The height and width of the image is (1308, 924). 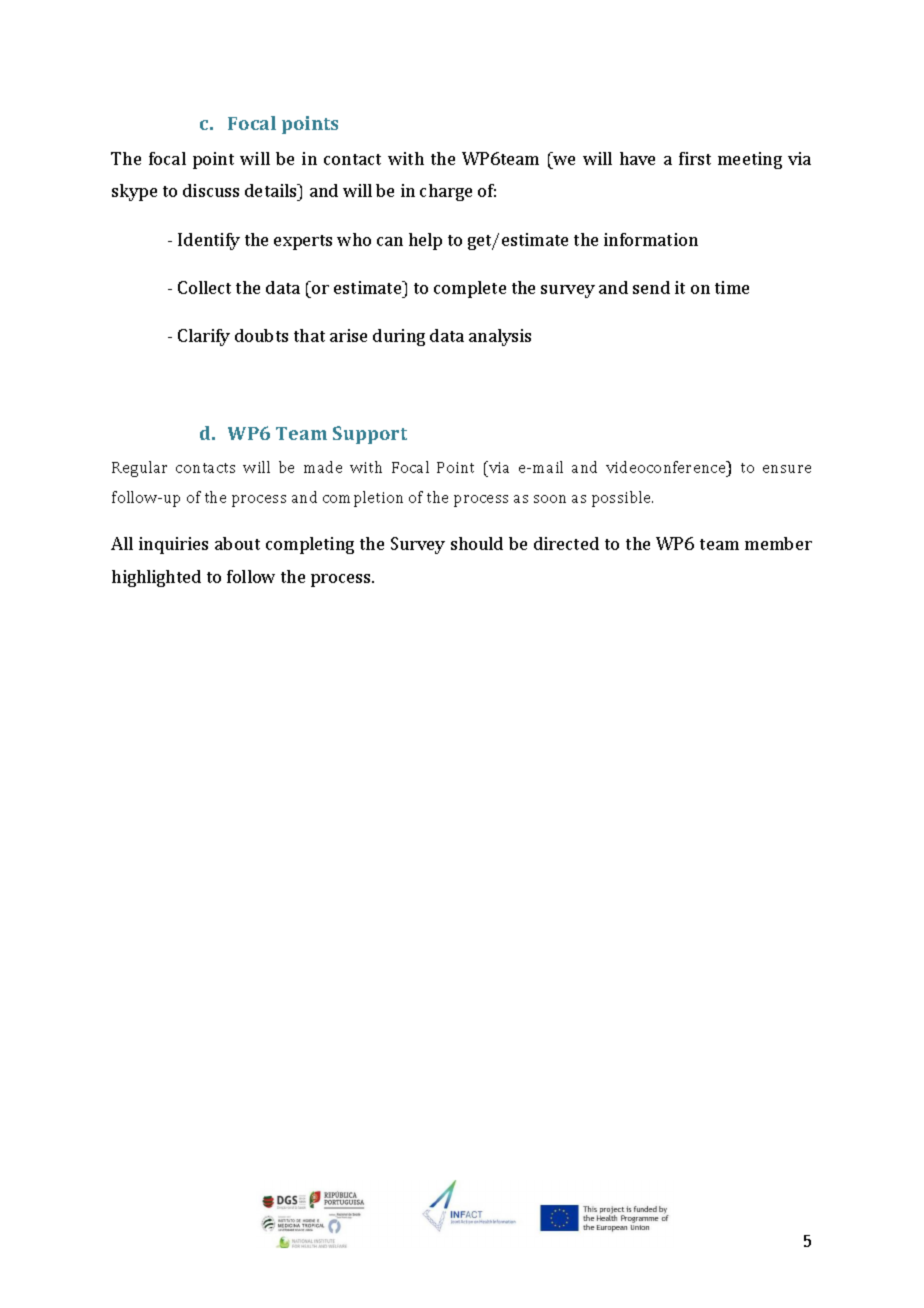 I want to click on analysis, so click(x=500, y=337).
